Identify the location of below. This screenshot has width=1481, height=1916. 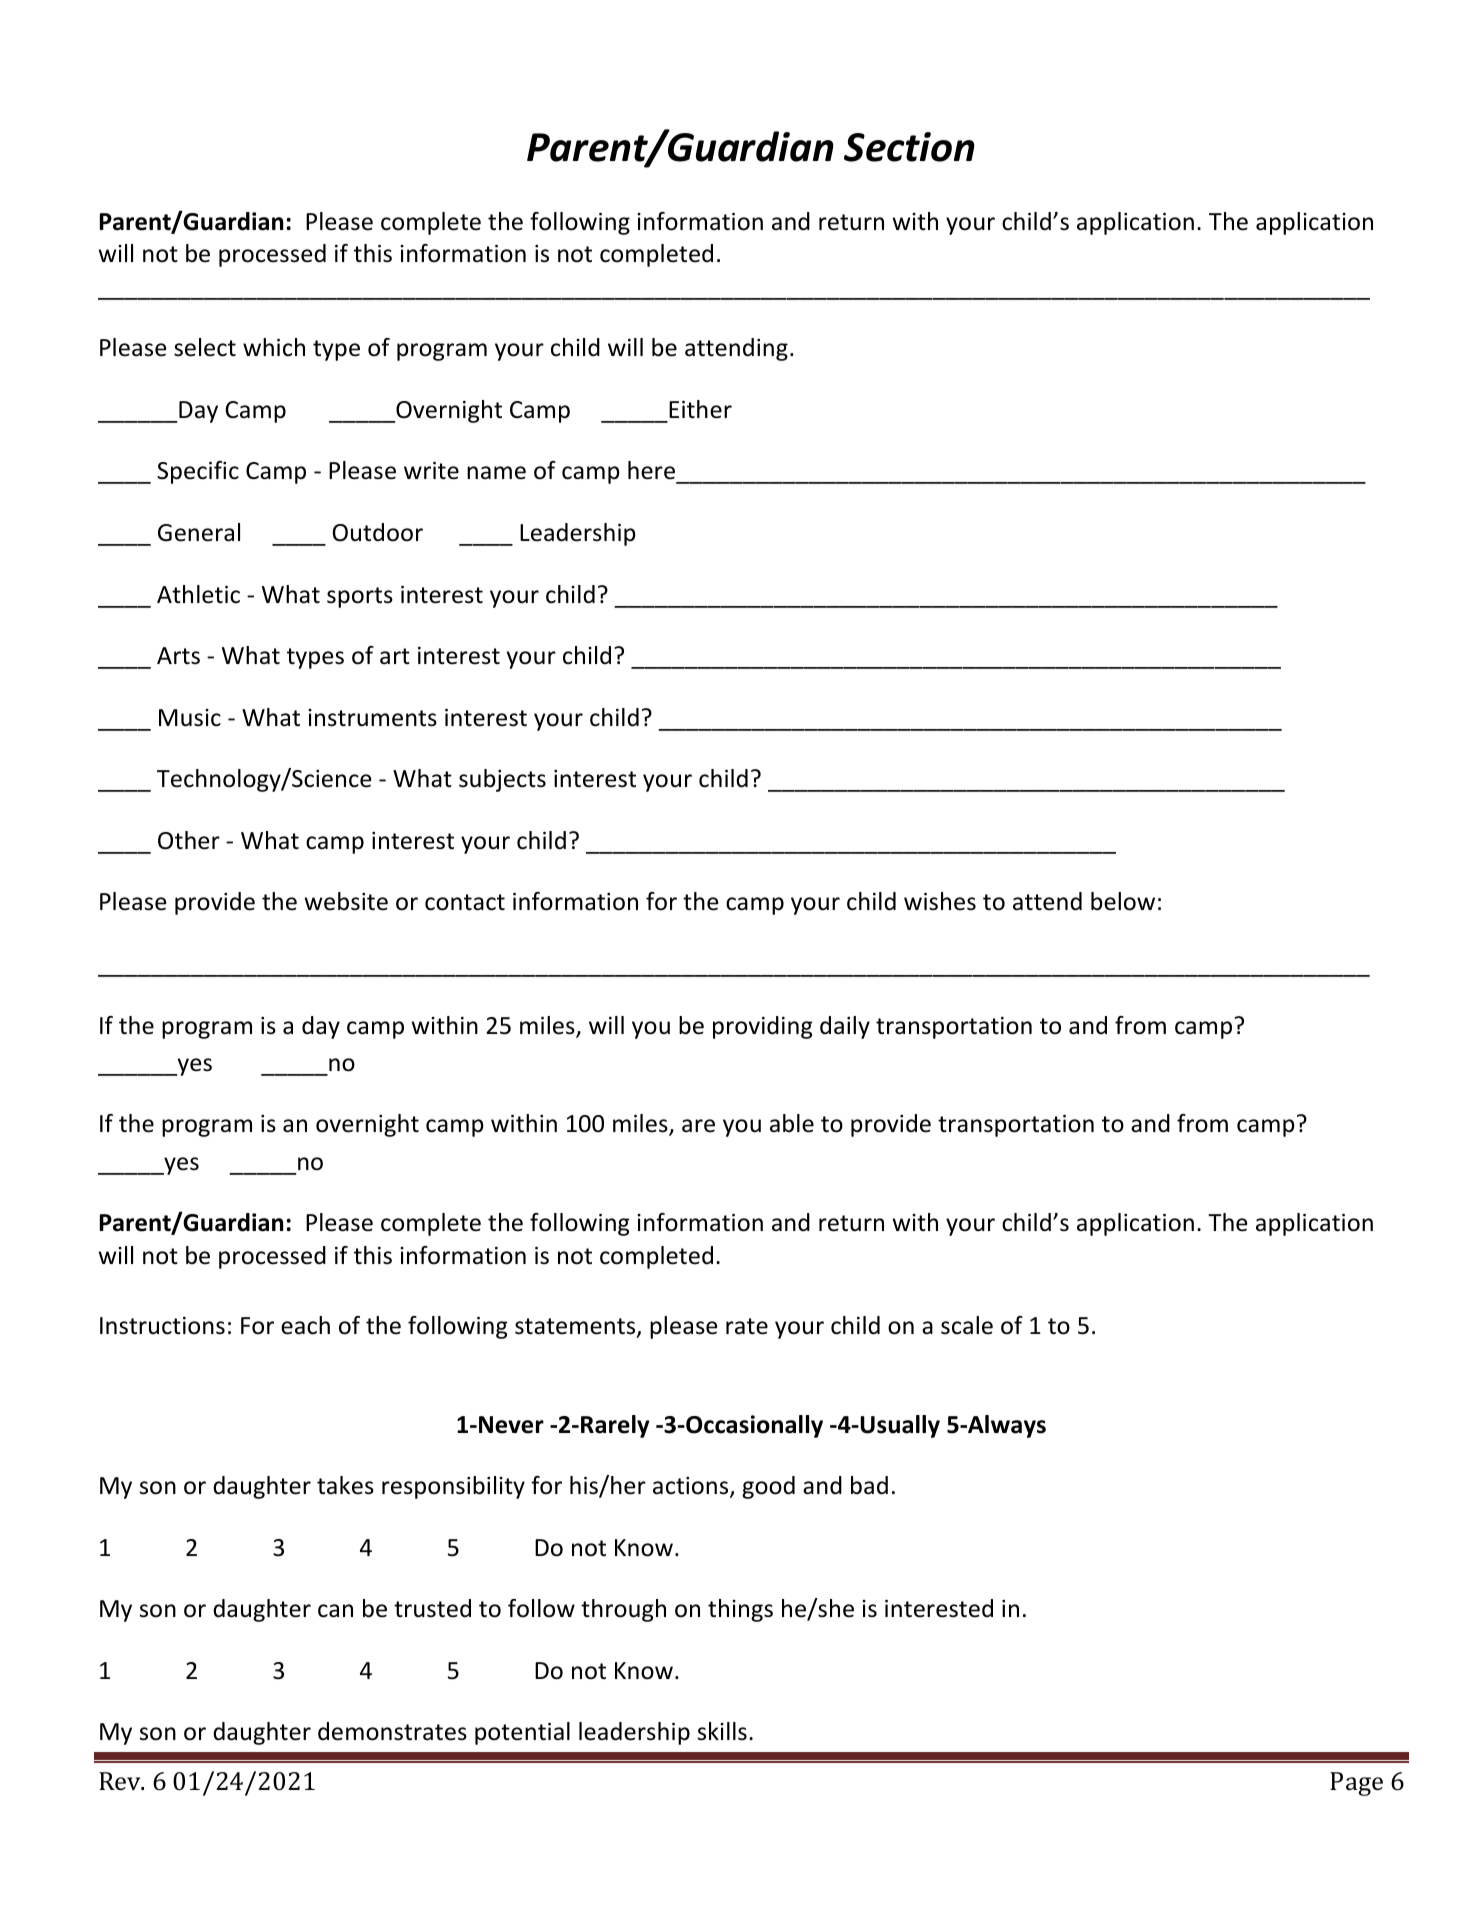
(1123, 901).
